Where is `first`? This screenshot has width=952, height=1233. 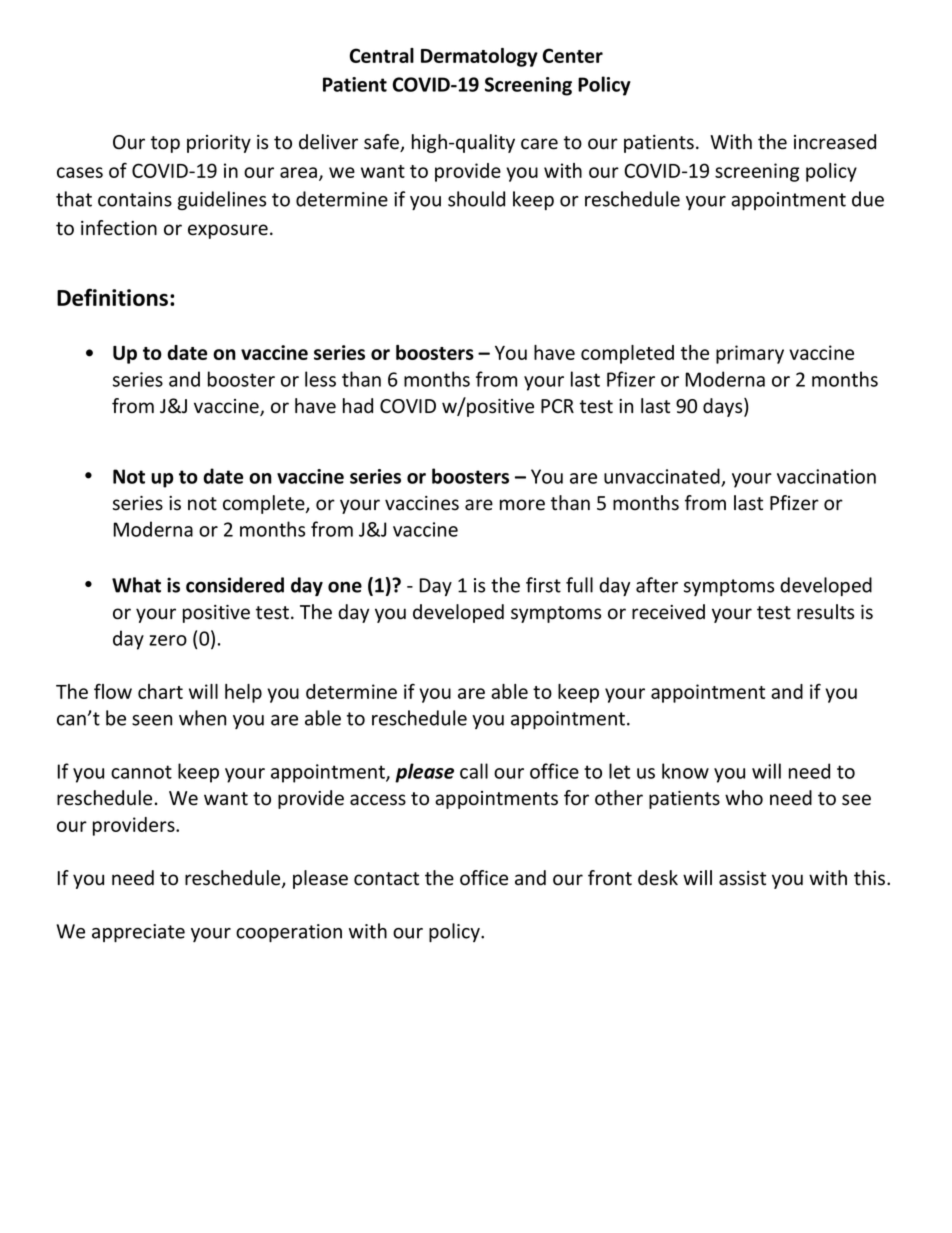
first is located at coordinates (543, 585).
